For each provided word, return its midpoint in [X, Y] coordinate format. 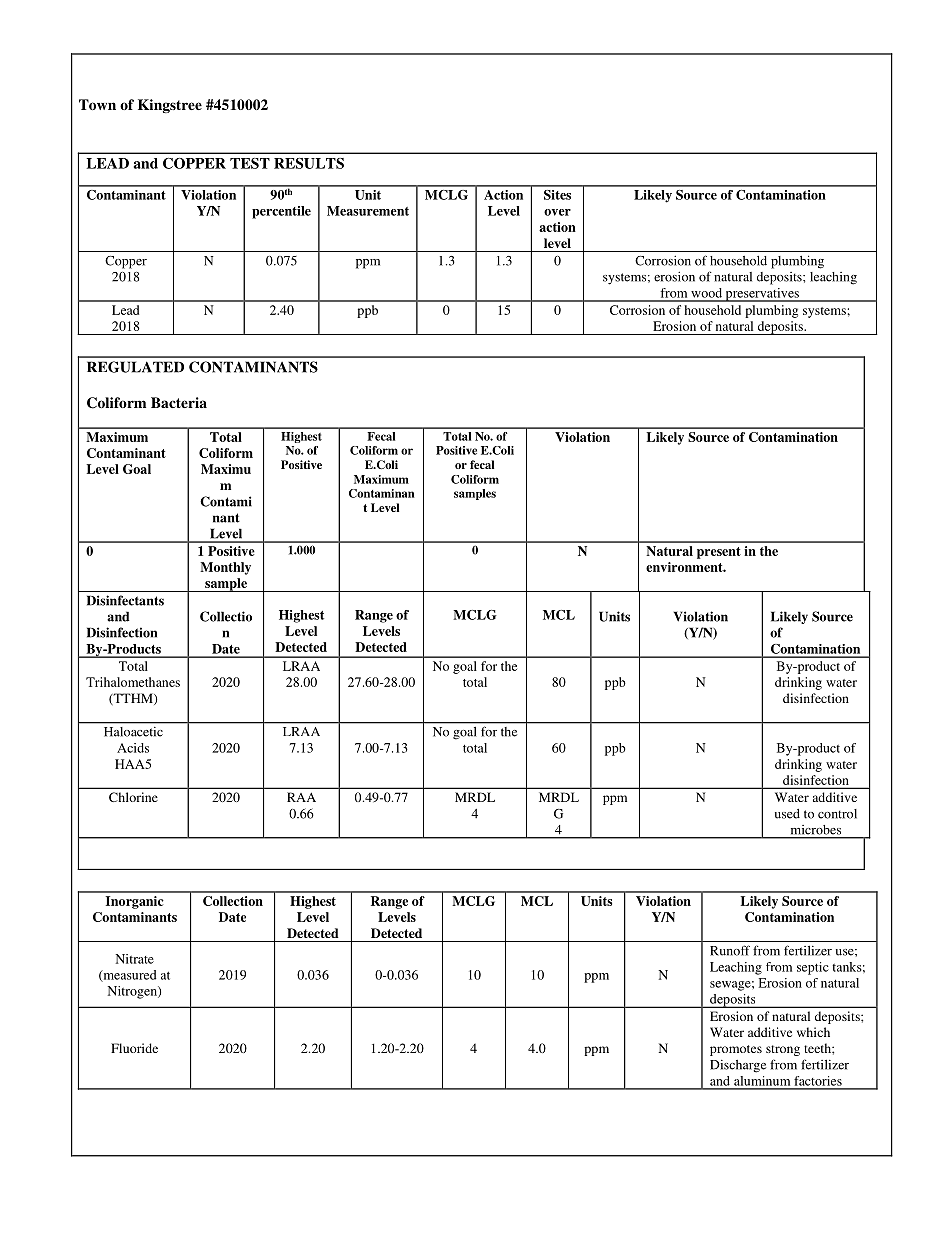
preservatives [762, 295]
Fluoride [134, 1048]
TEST [250, 163]
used [787, 814]
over [557, 212]
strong [783, 1050]
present [719, 553]
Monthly [225, 568]
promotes [736, 1050]
